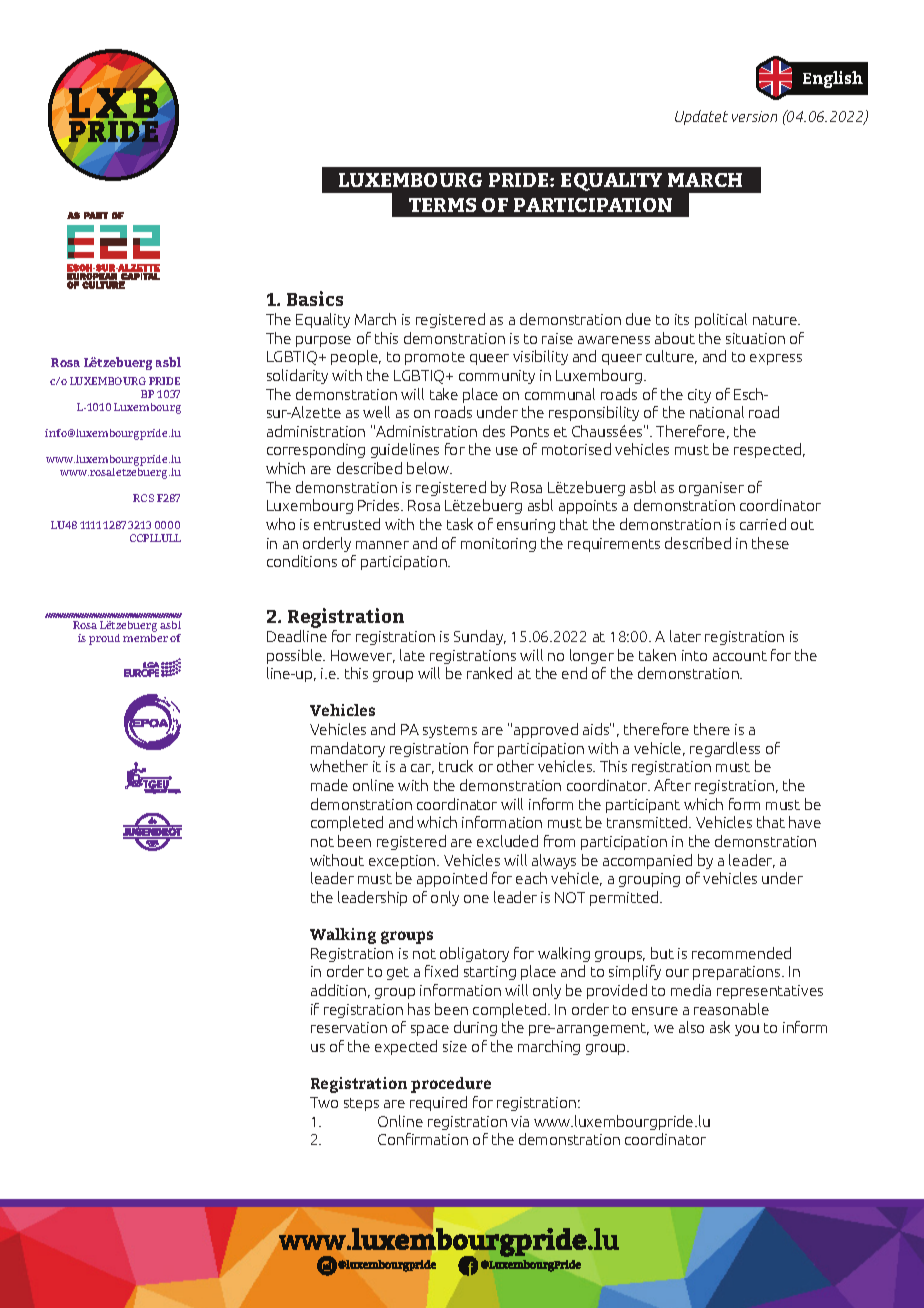 This document has width=924, height=1308. I want to click on TERMS, so click(442, 205).
